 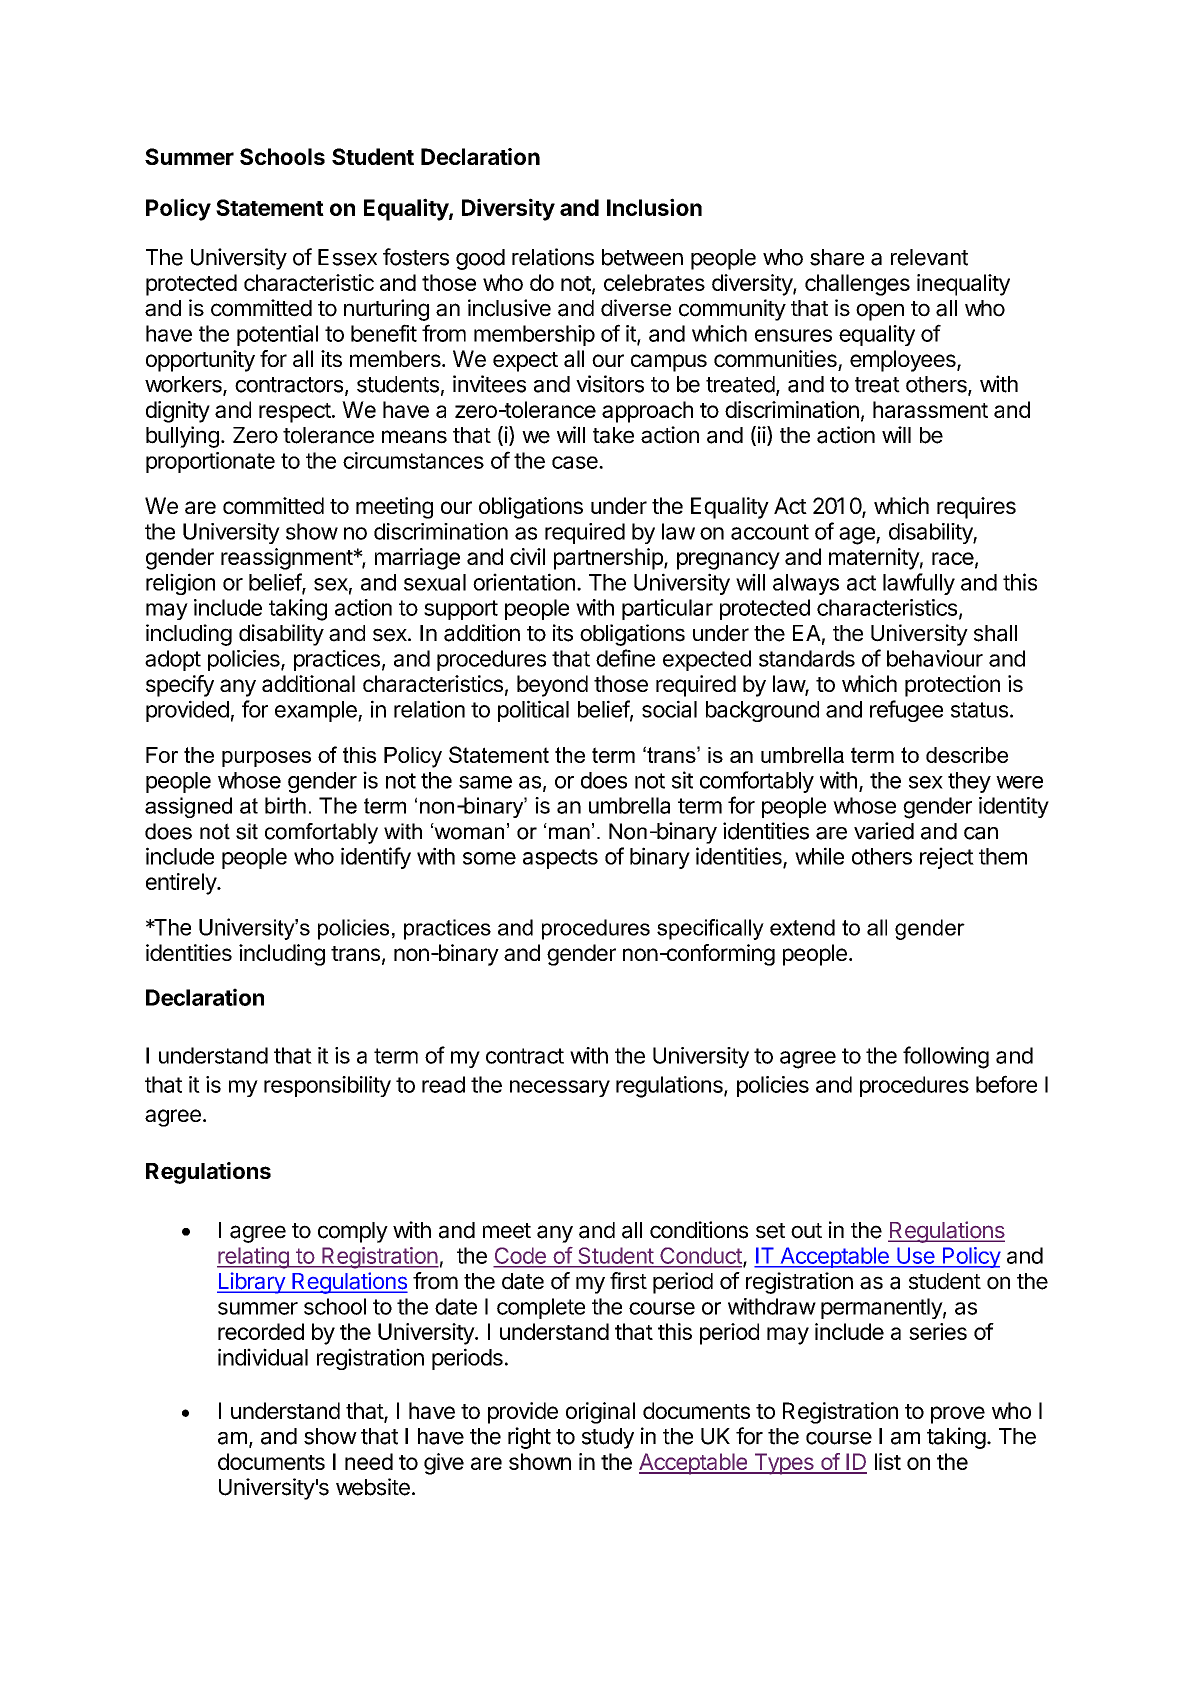 I want to click on Essex, so click(x=347, y=257).
